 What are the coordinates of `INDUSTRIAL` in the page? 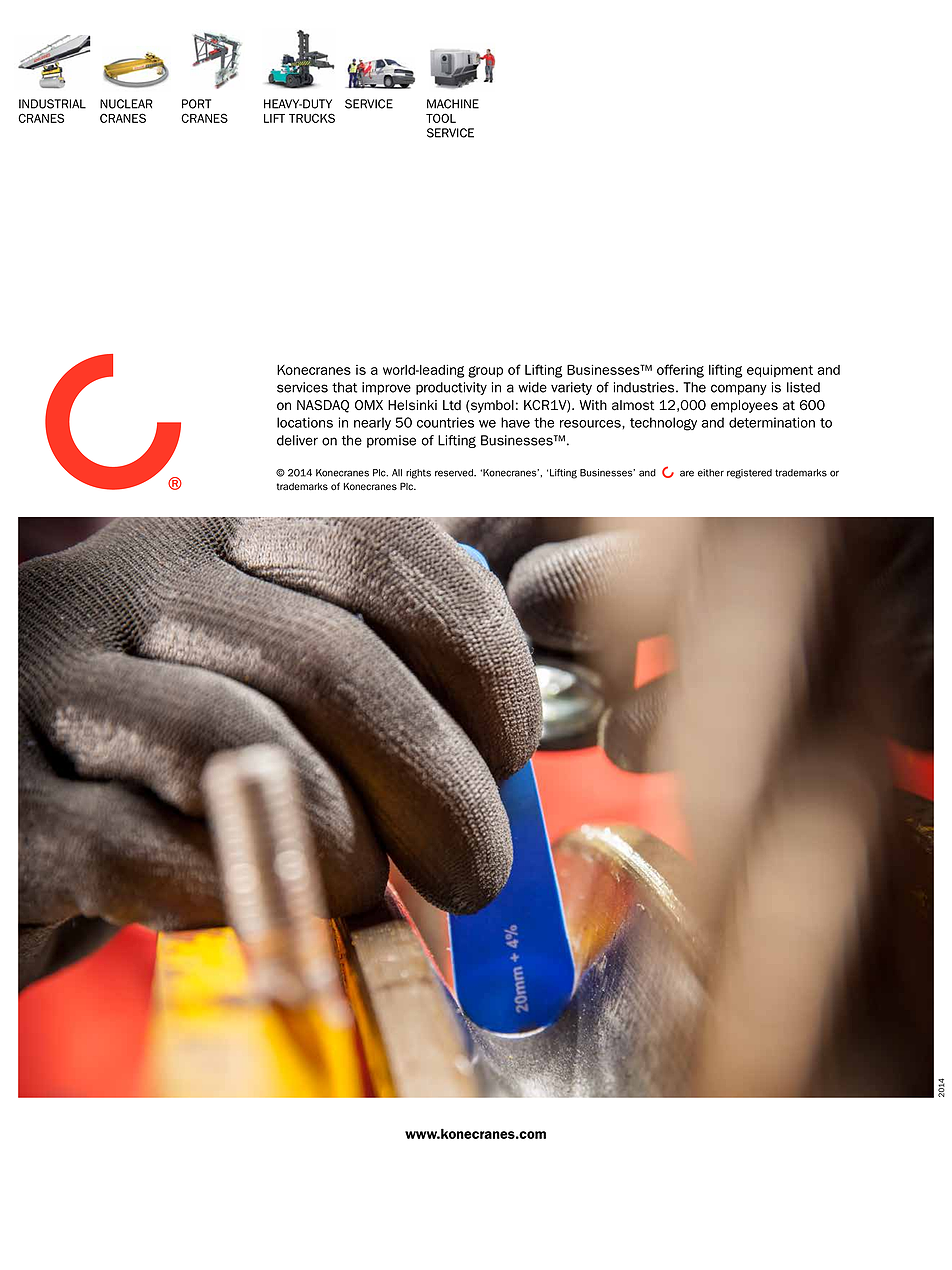 It's located at (52, 104).
